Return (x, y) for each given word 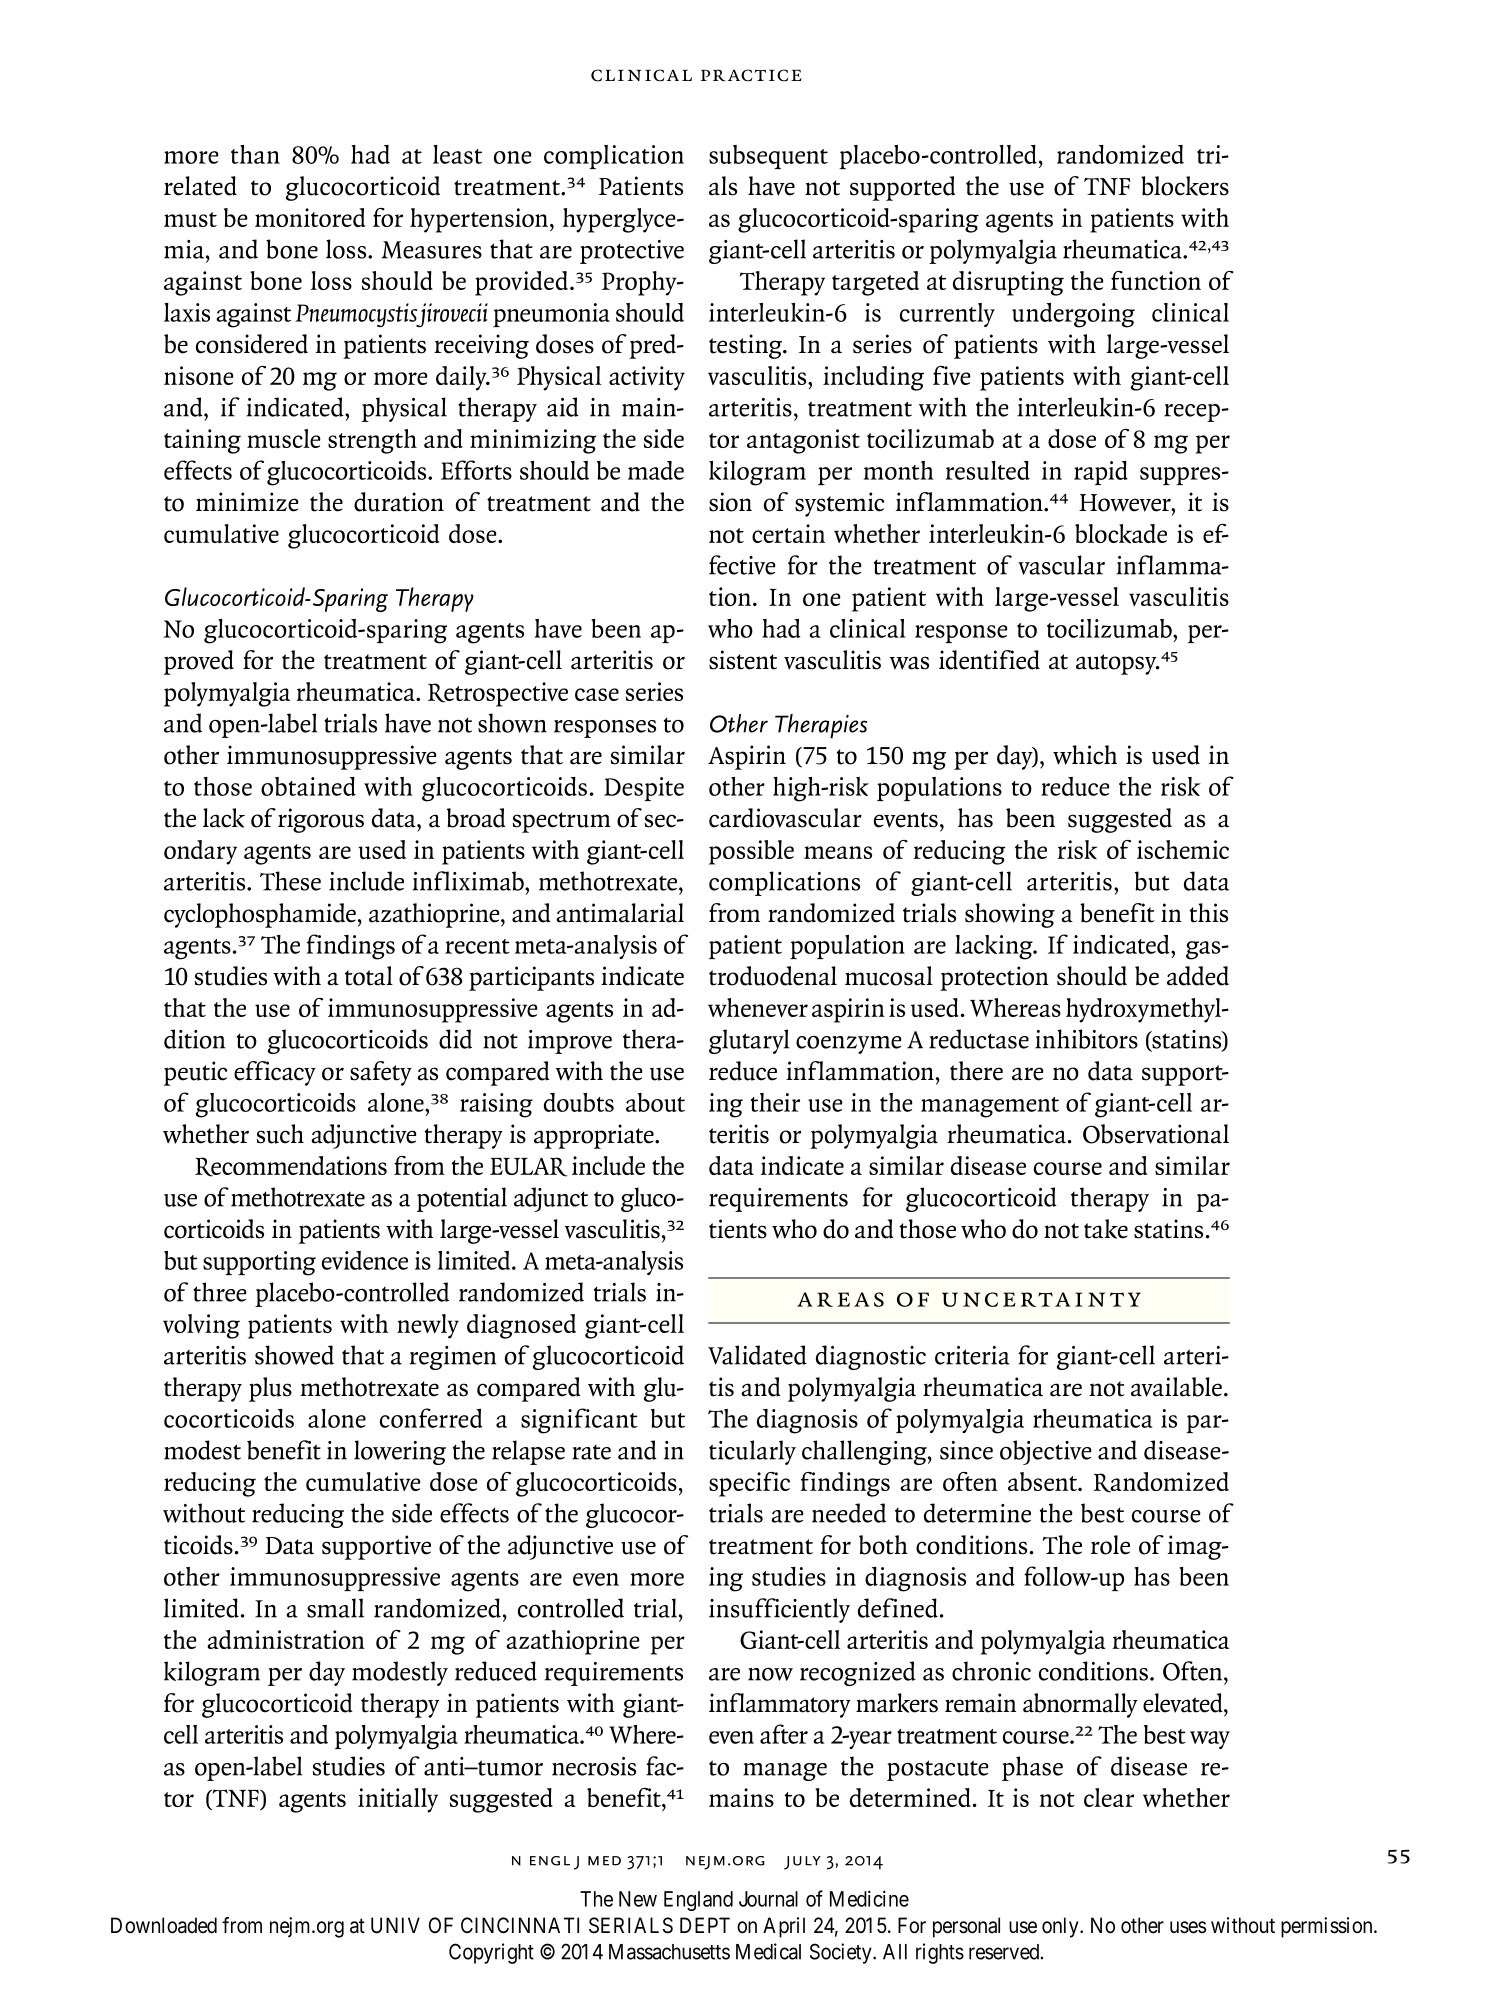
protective (632, 252)
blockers (1185, 186)
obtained (308, 786)
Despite (644, 789)
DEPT (705, 1925)
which (1085, 755)
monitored (310, 217)
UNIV (395, 1925)
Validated (757, 1355)
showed (294, 1355)
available (1176, 1387)
